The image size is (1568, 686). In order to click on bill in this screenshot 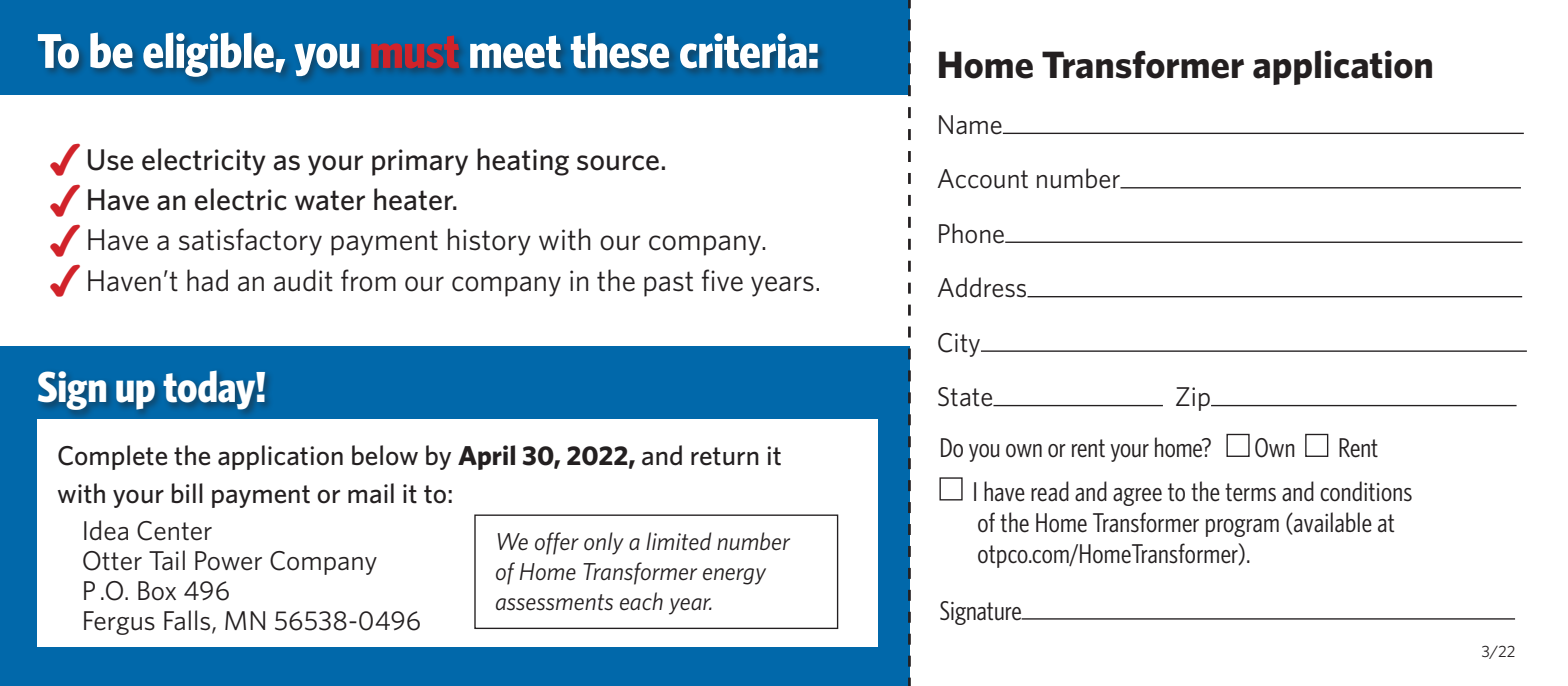, I will do `click(187, 493)`.
